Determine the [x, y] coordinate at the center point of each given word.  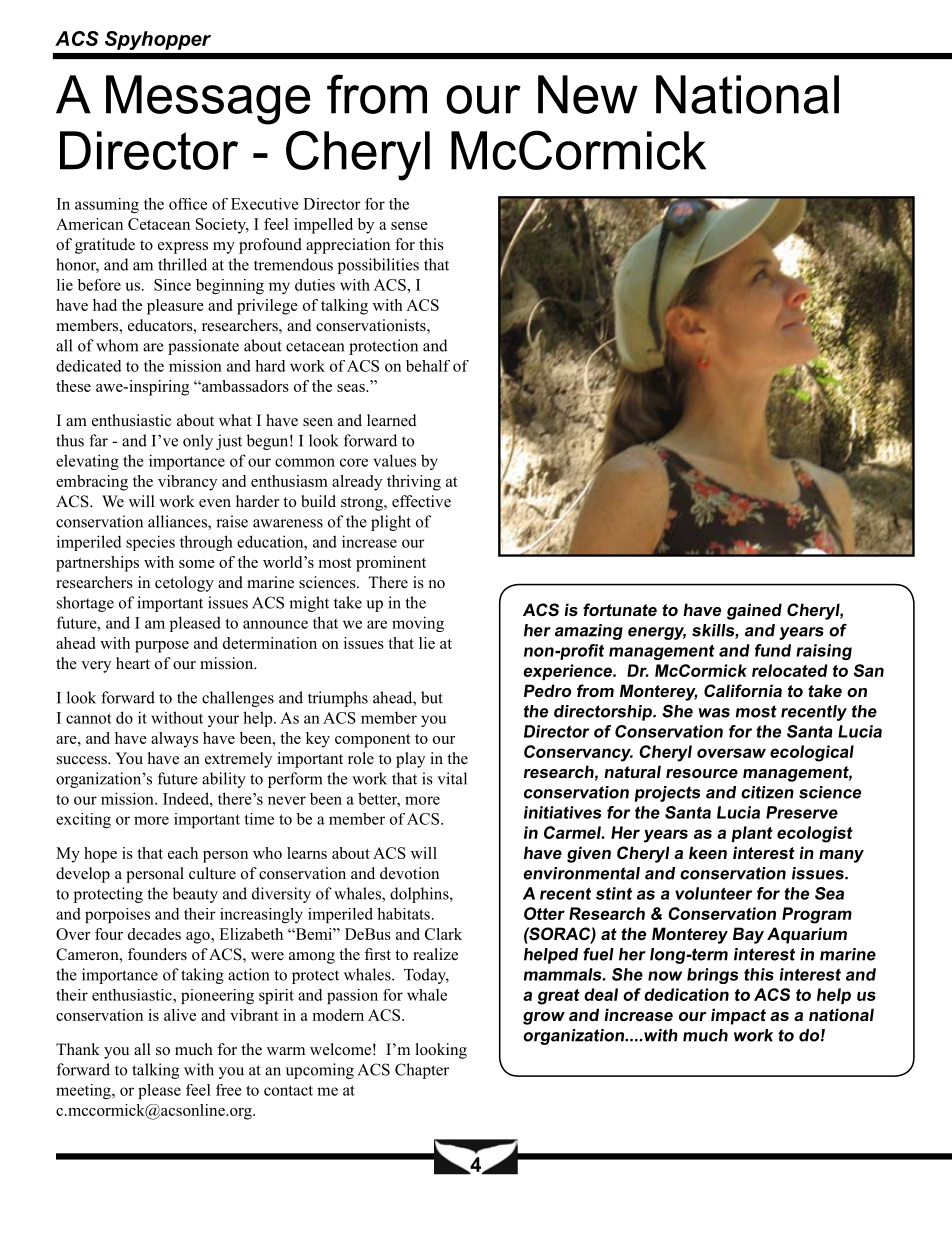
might [309, 604]
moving [418, 624]
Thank [78, 1049]
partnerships [97, 564]
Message [208, 100]
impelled [323, 226]
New [588, 94]
